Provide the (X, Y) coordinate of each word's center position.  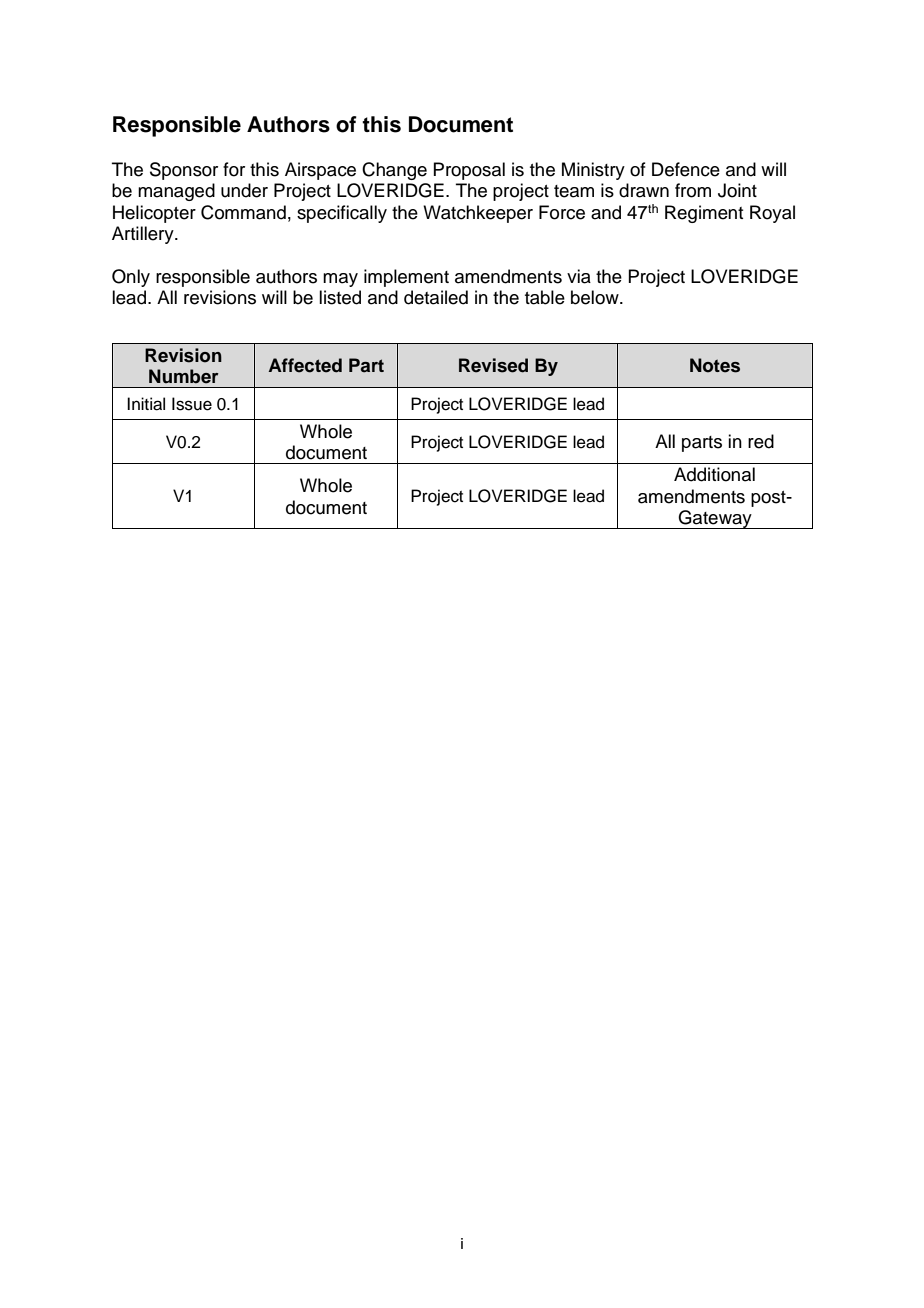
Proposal (469, 171)
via (579, 276)
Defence (686, 169)
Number (184, 376)
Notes (715, 365)
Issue (192, 404)
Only (131, 278)
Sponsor (184, 171)
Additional (714, 474)
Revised (493, 365)
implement (406, 278)
